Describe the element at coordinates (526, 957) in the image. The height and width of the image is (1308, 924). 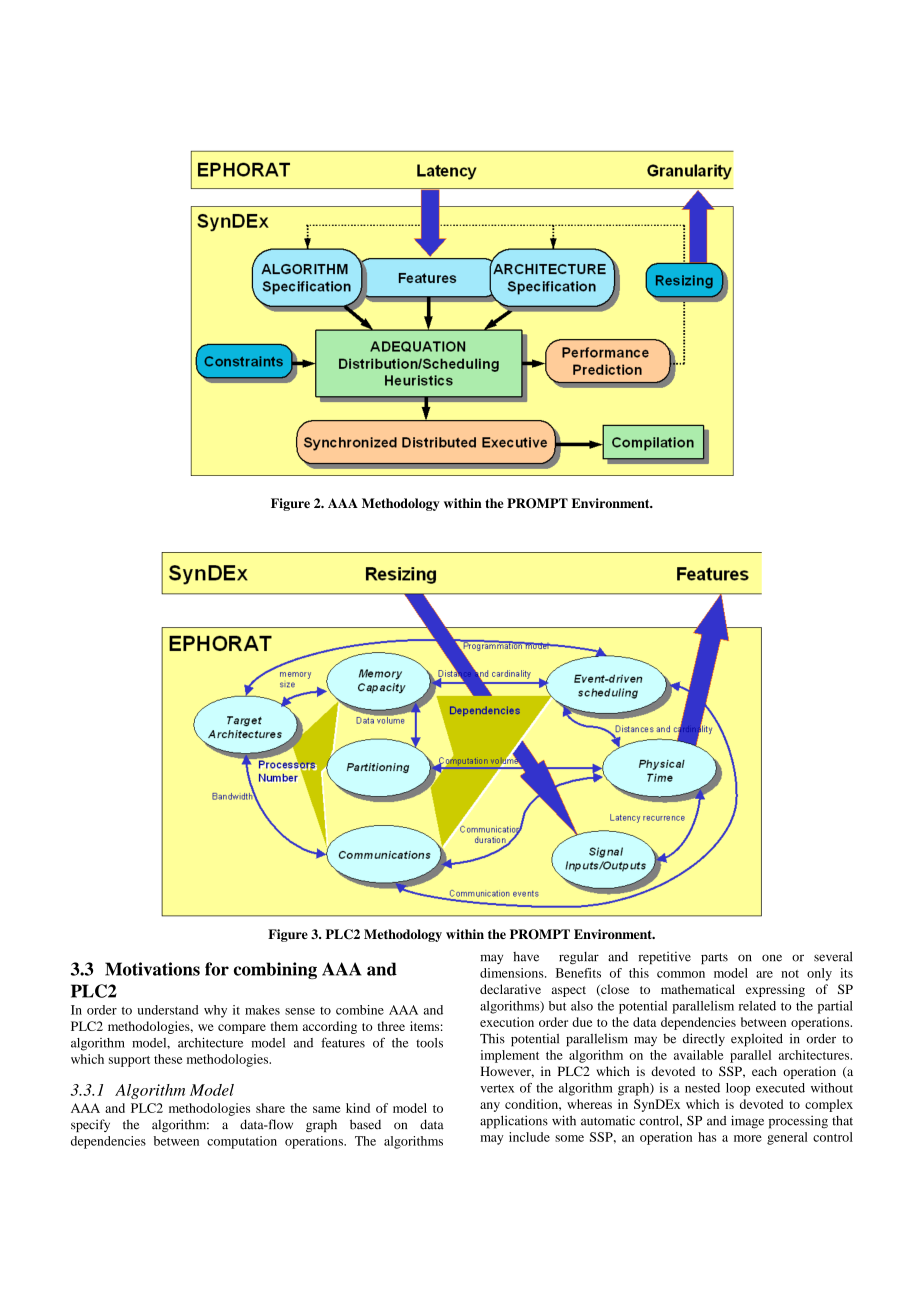
I see `have` at that location.
